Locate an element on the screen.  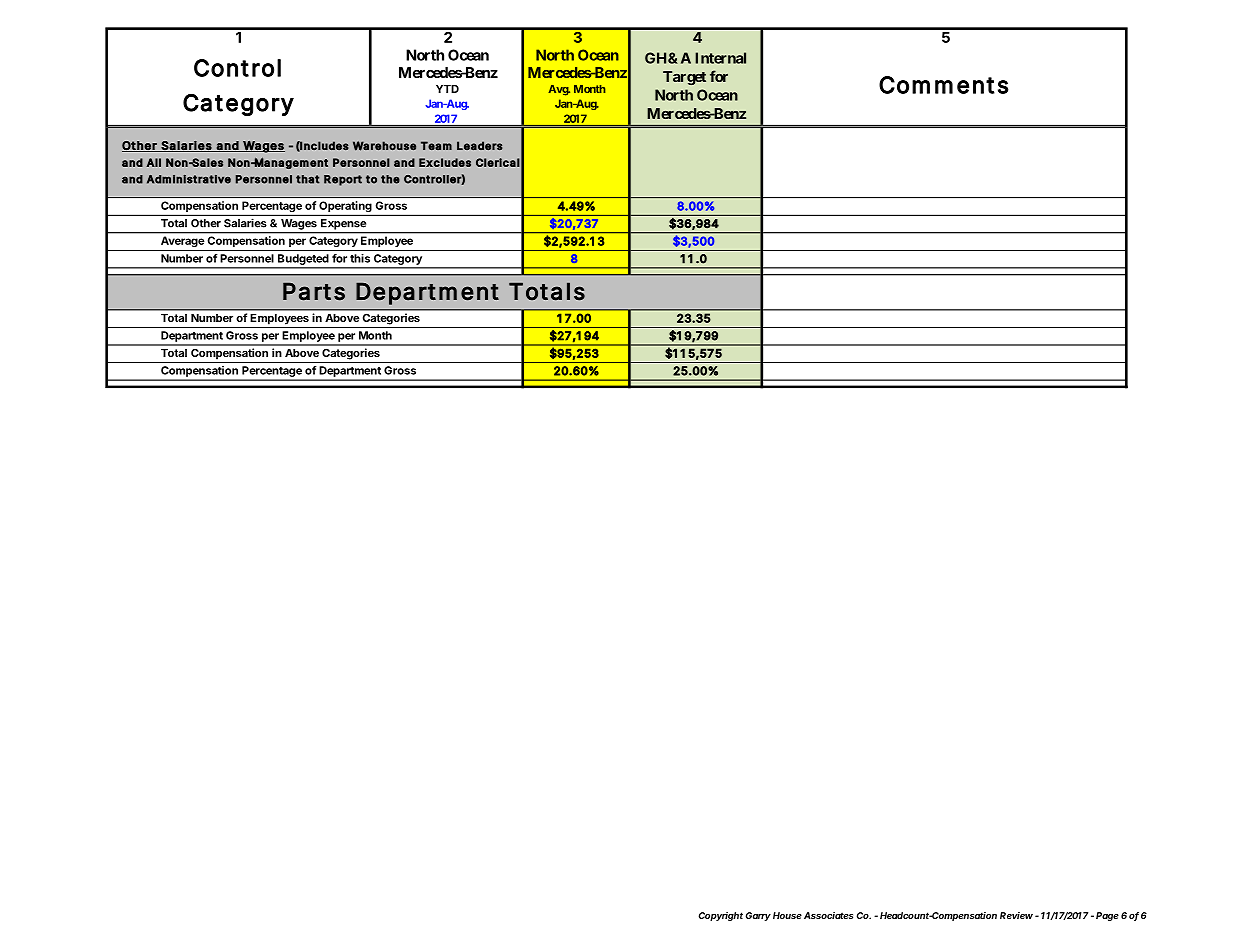
Leaders is located at coordinates (479, 145).
